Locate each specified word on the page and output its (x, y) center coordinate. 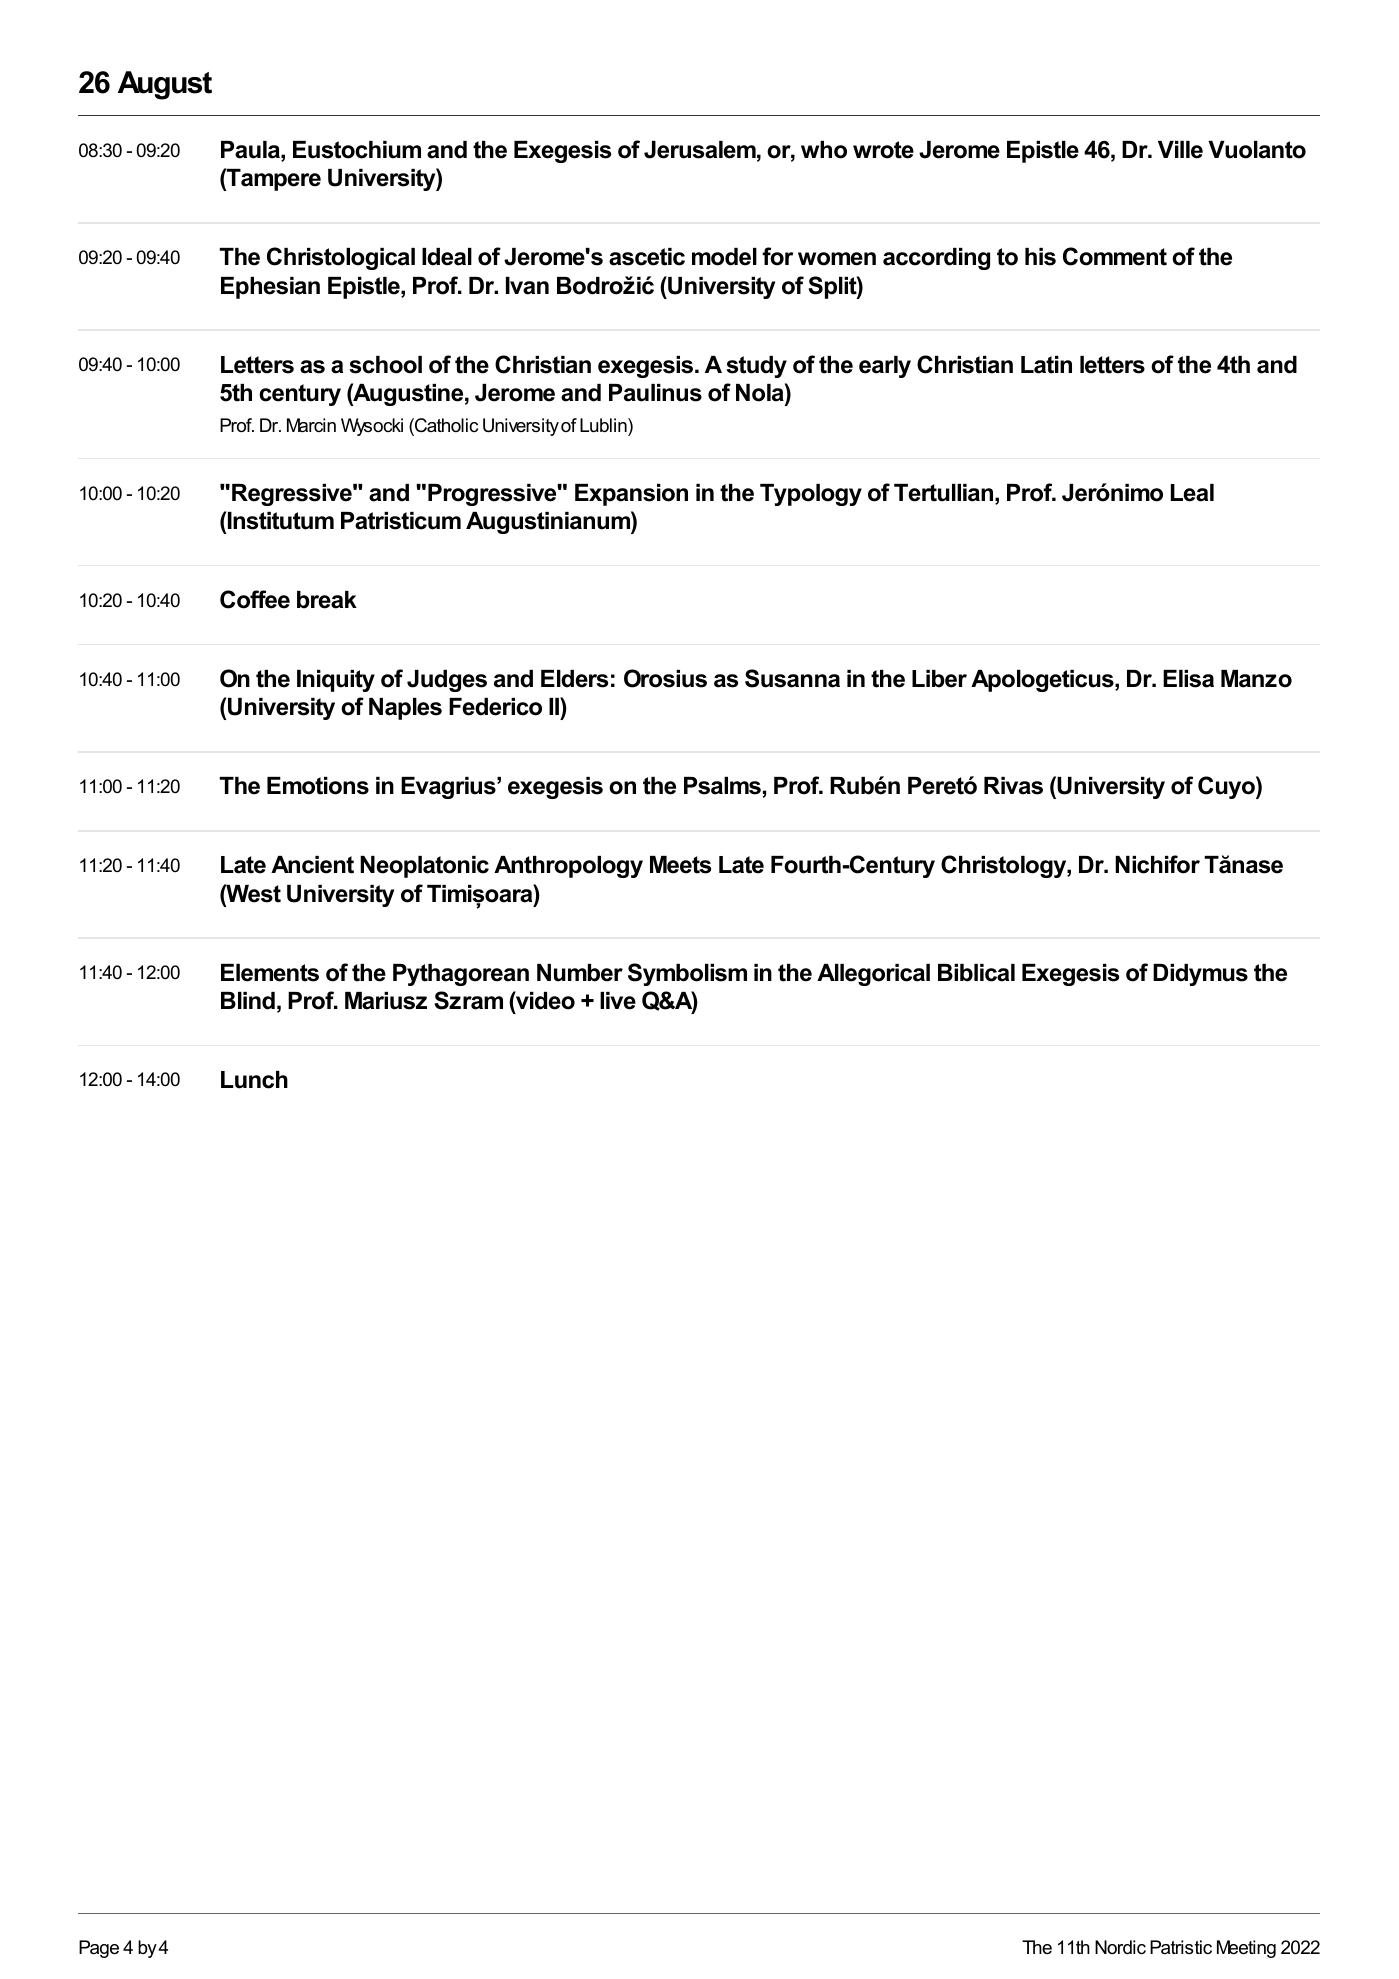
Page (99, 1949)
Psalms (722, 786)
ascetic (647, 257)
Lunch (254, 1080)
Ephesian (270, 288)
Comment (1115, 256)
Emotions (318, 786)
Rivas (1013, 786)
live (618, 1001)
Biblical (976, 973)
